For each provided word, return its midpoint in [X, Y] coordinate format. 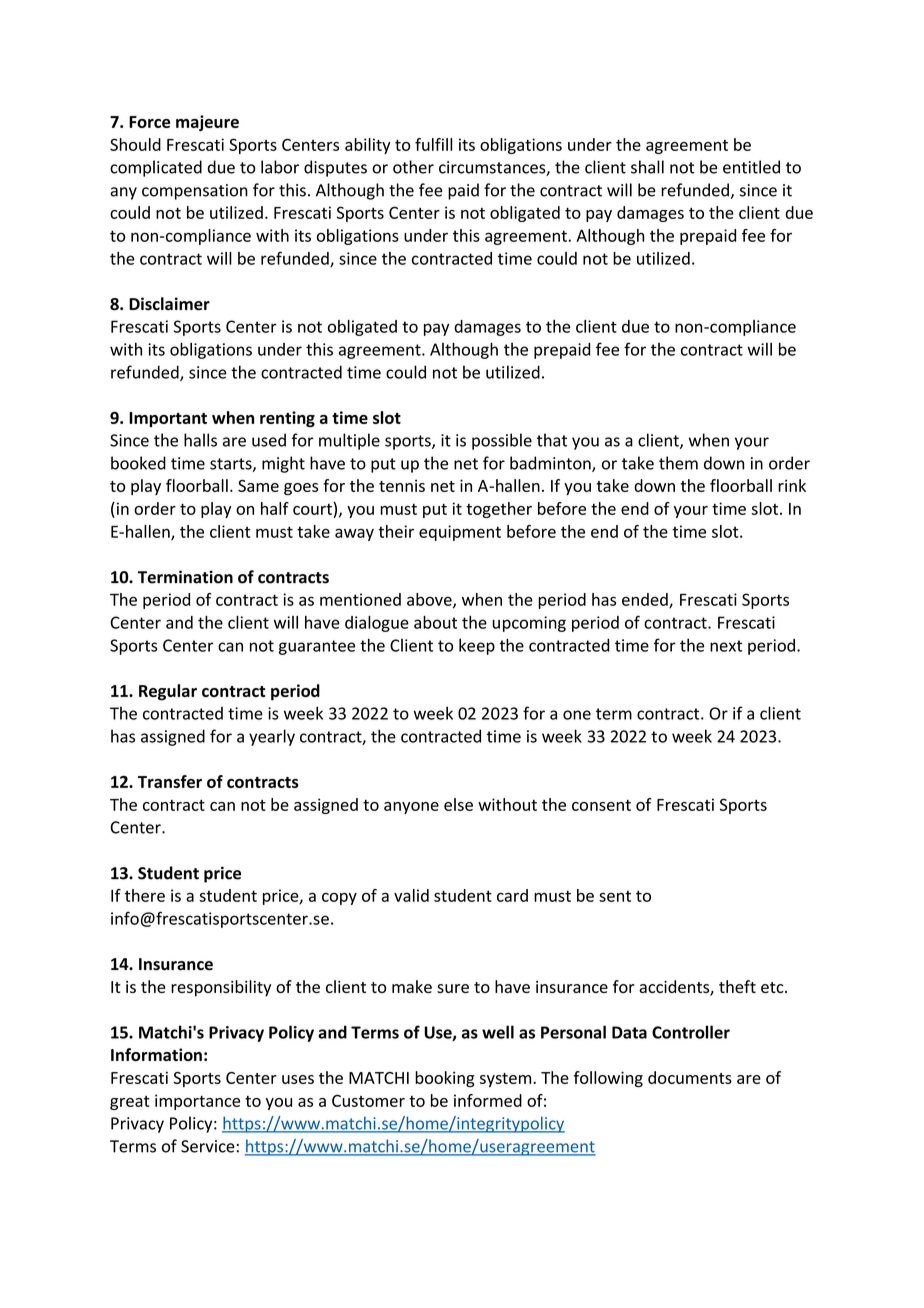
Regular [168, 692]
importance [197, 1102]
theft [737, 986]
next [726, 646]
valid [411, 895]
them [678, 463]
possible [502, 441]
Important [168, 419]
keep [477, 646]
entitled [751, 167]
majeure [207, 123]
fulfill [433, 144]
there [145, 895]
